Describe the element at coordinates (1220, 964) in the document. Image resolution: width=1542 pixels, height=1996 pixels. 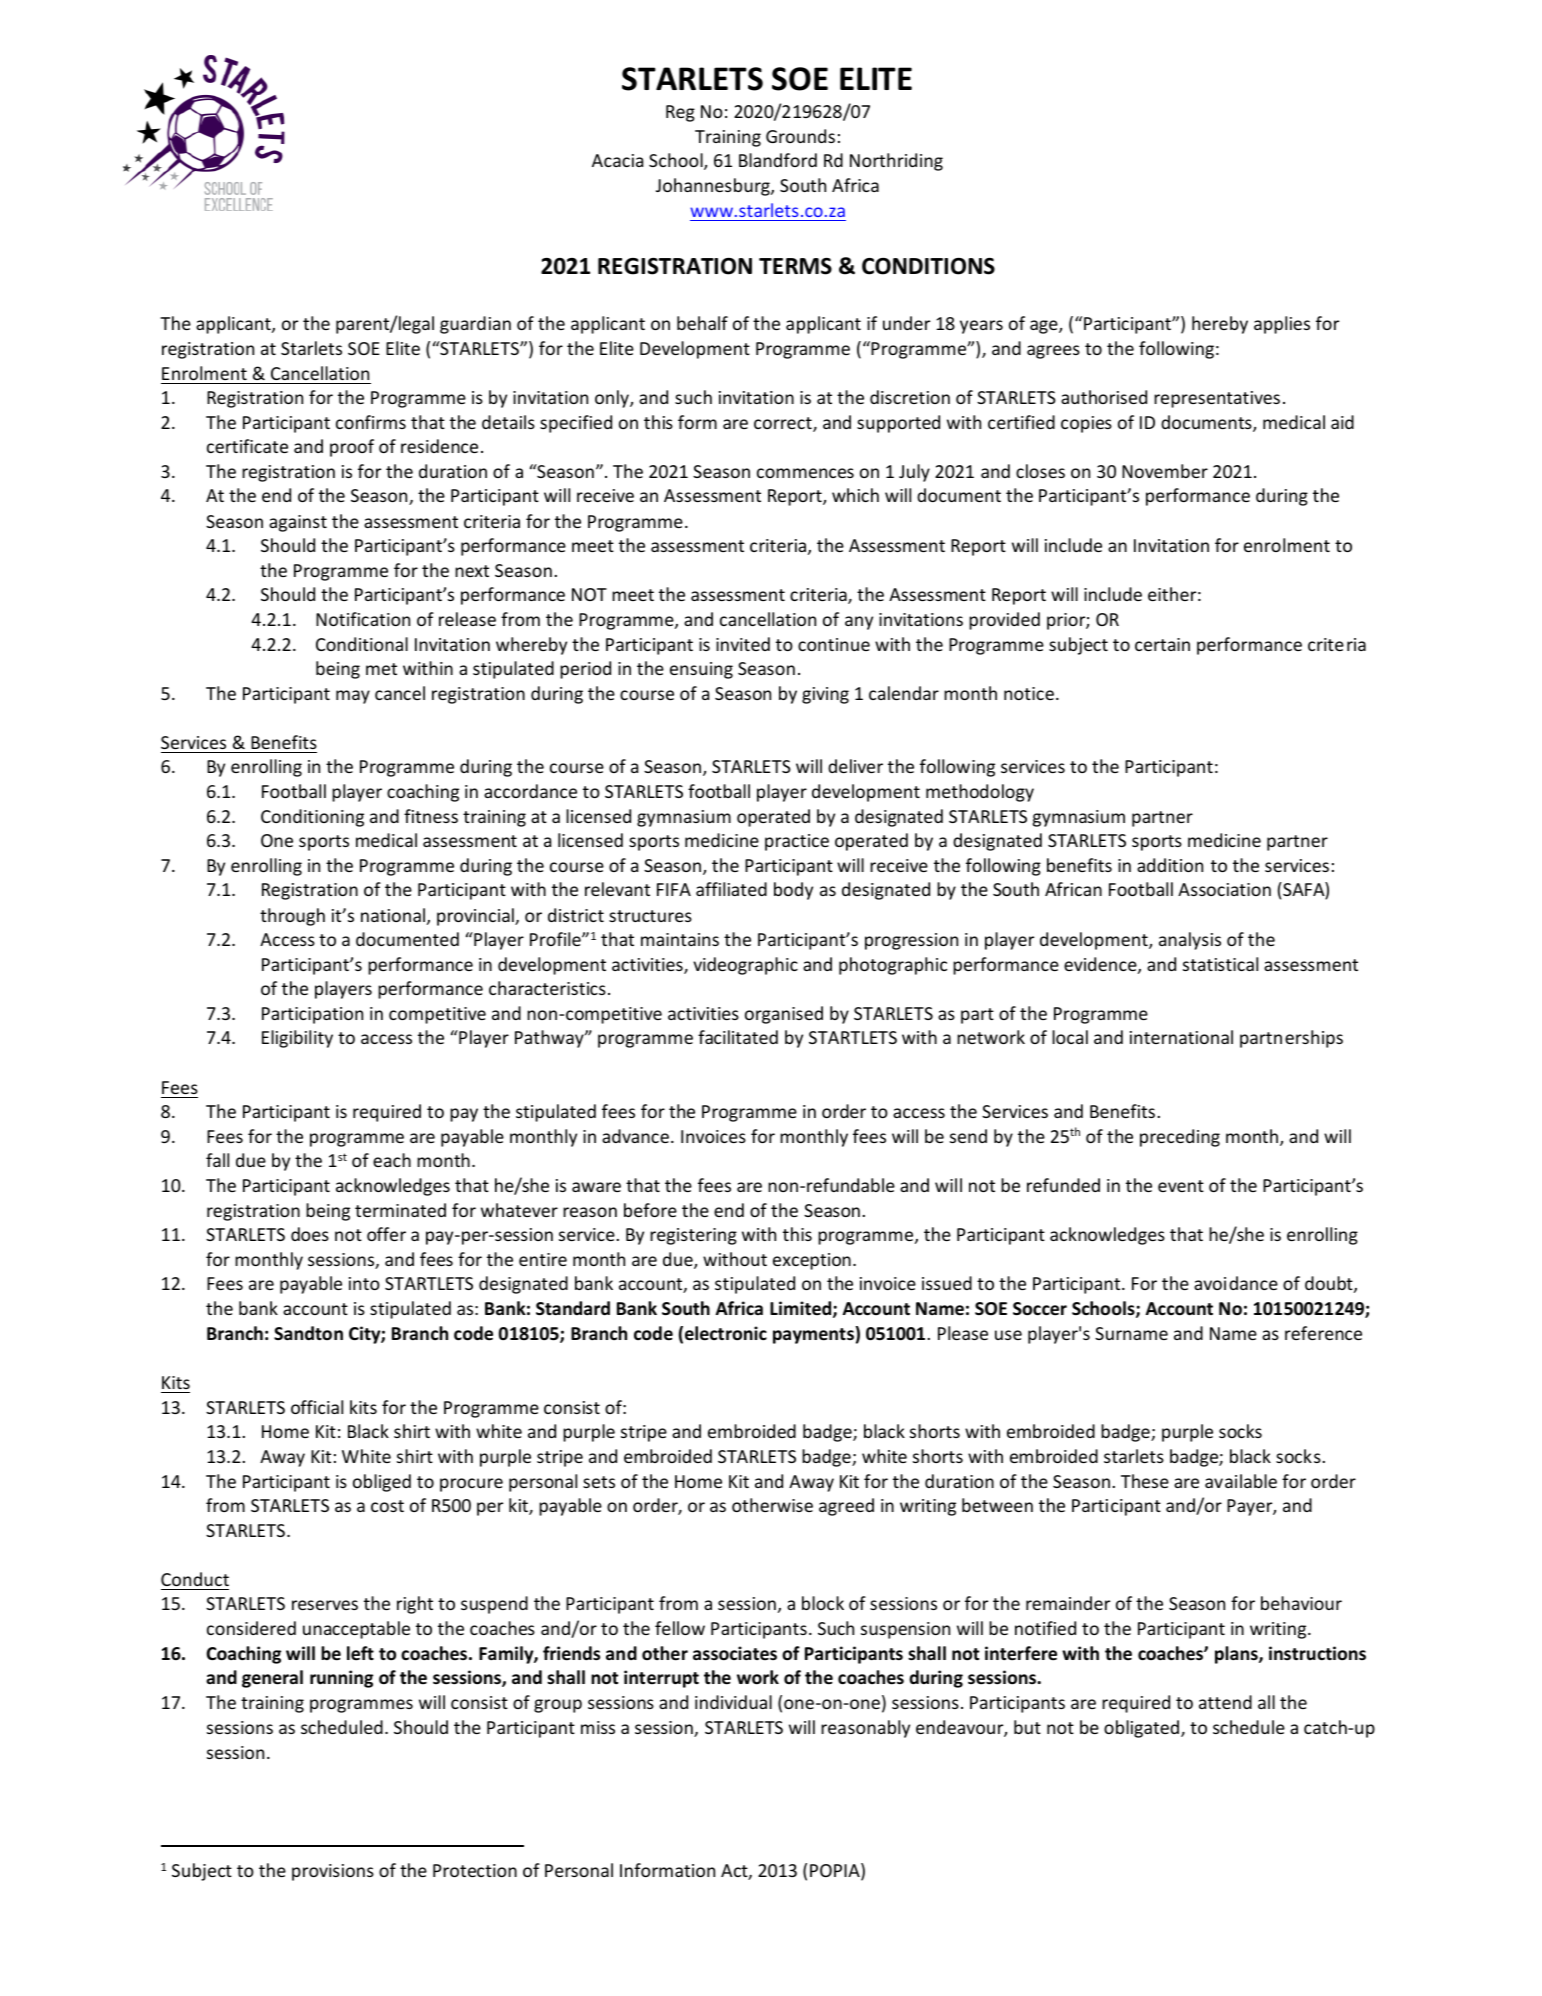
I see `statistical` at that location.
